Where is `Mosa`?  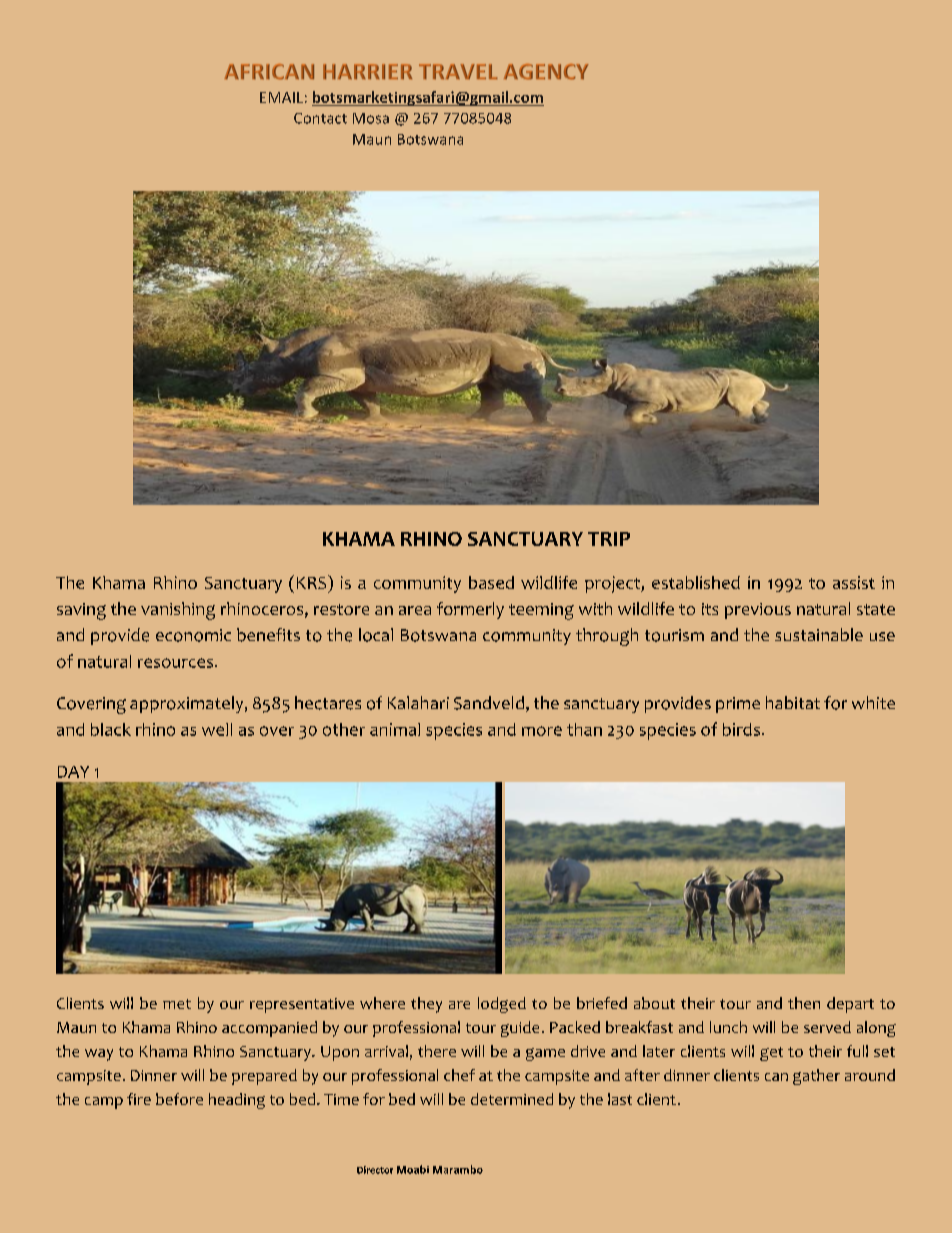 Mosa is located at coordinates (371, 118).
